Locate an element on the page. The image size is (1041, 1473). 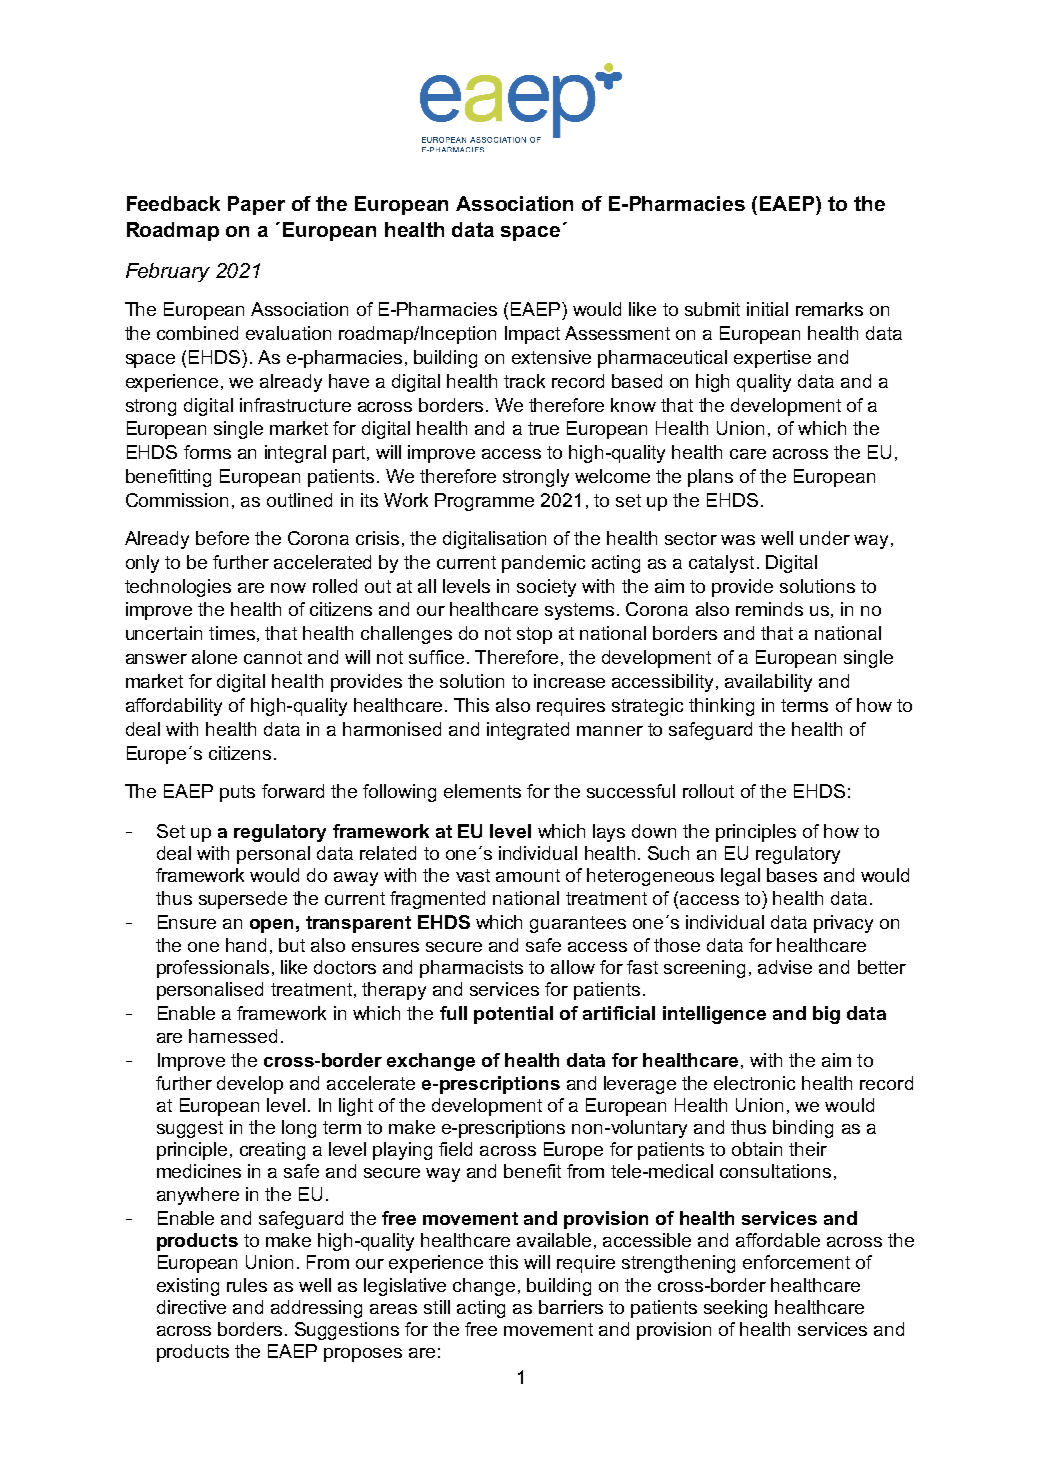
directive is located at coordinates (191, 1307).
